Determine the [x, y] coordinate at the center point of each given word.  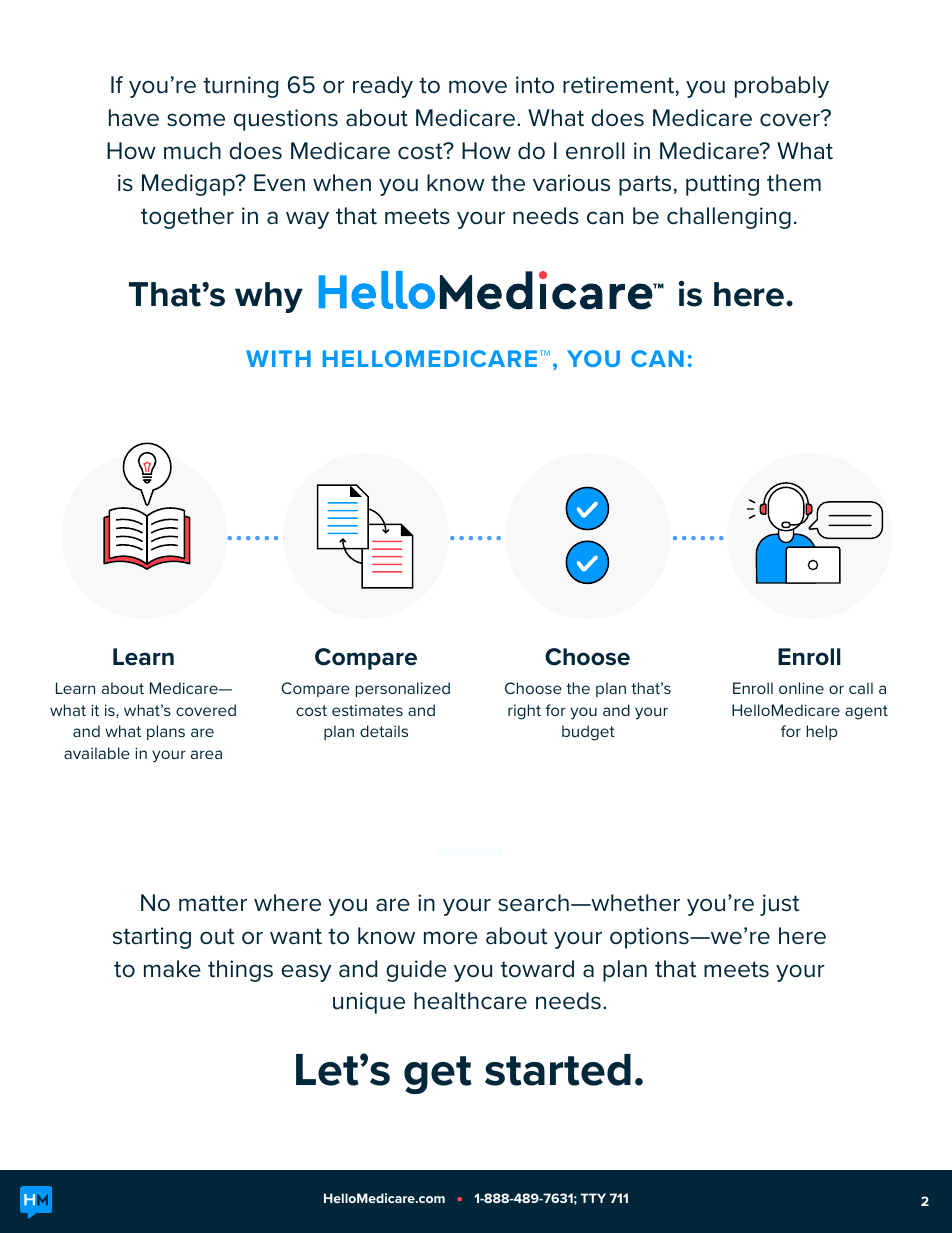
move [478, 87]
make [172, 969]
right [524, 712]
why [269, 297]
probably [782, 87]
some [196, 120]
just [779, 905]
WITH [278, 358]
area [206, 754]
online [801, 688]
